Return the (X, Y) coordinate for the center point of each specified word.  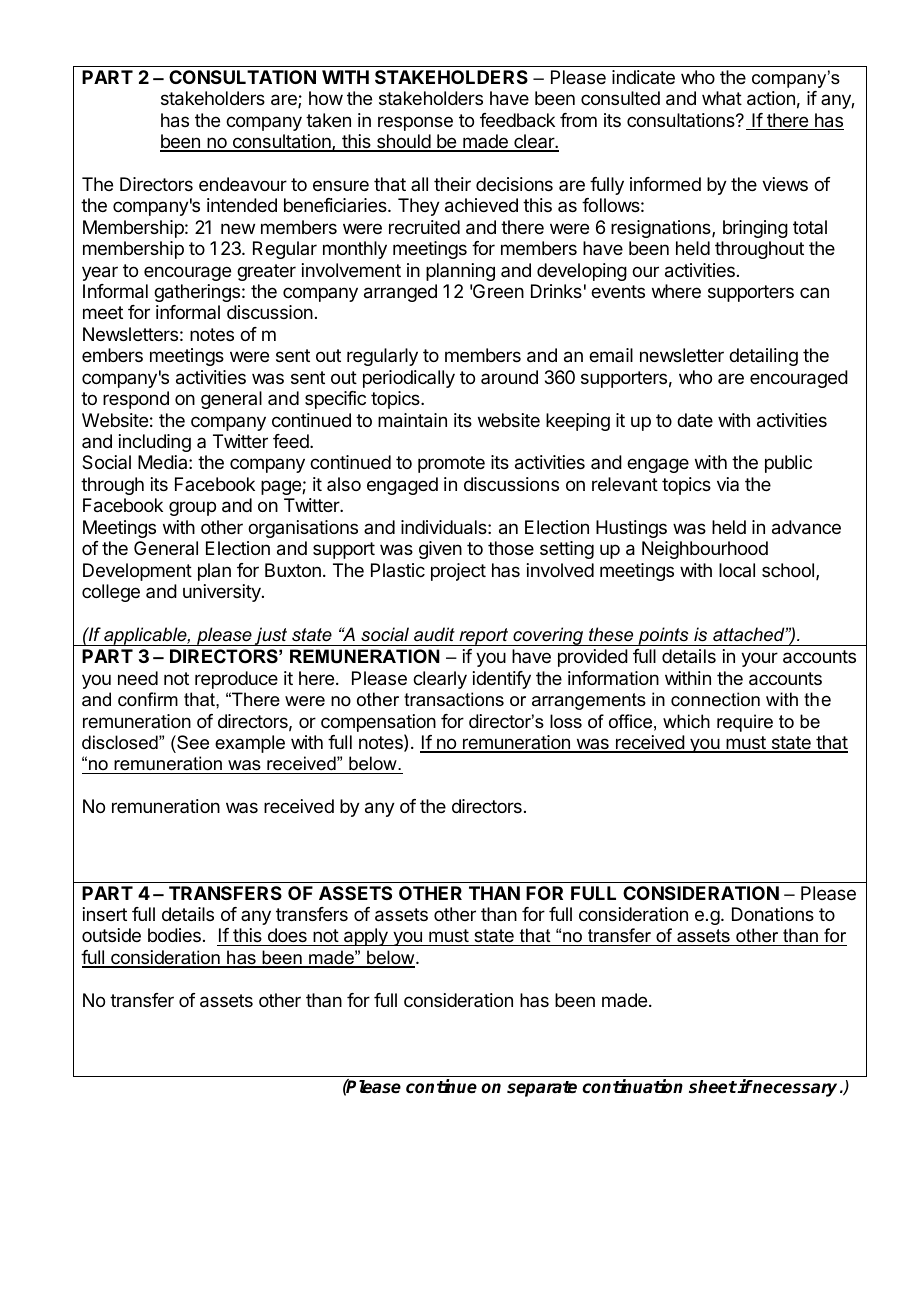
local (737, 570)
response (415, 123)
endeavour (243, 184)
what (722, 98)
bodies (174, 935)
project (458, 572)
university (223, 593)
